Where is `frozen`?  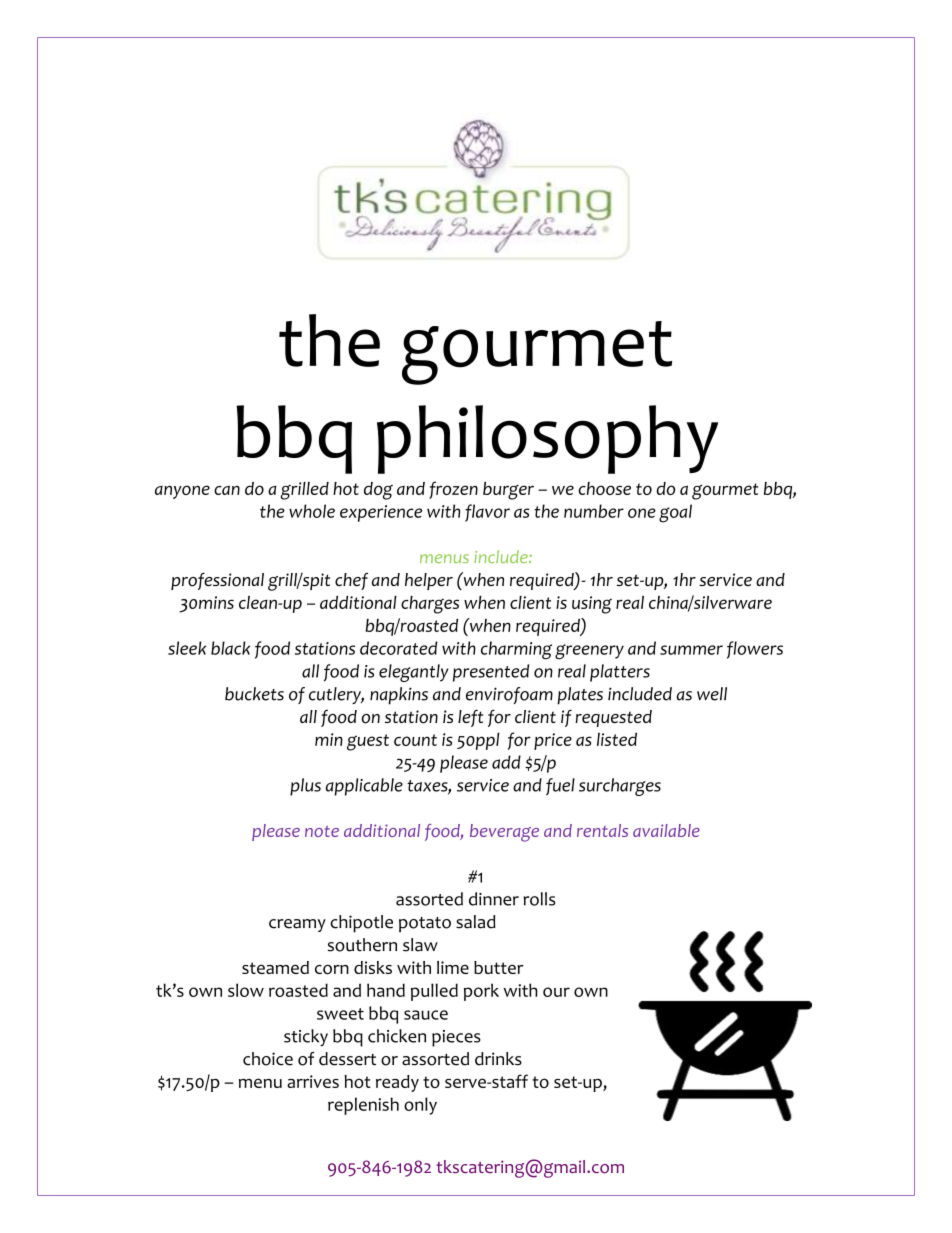
frozen is located at coordinates (453, 490).
